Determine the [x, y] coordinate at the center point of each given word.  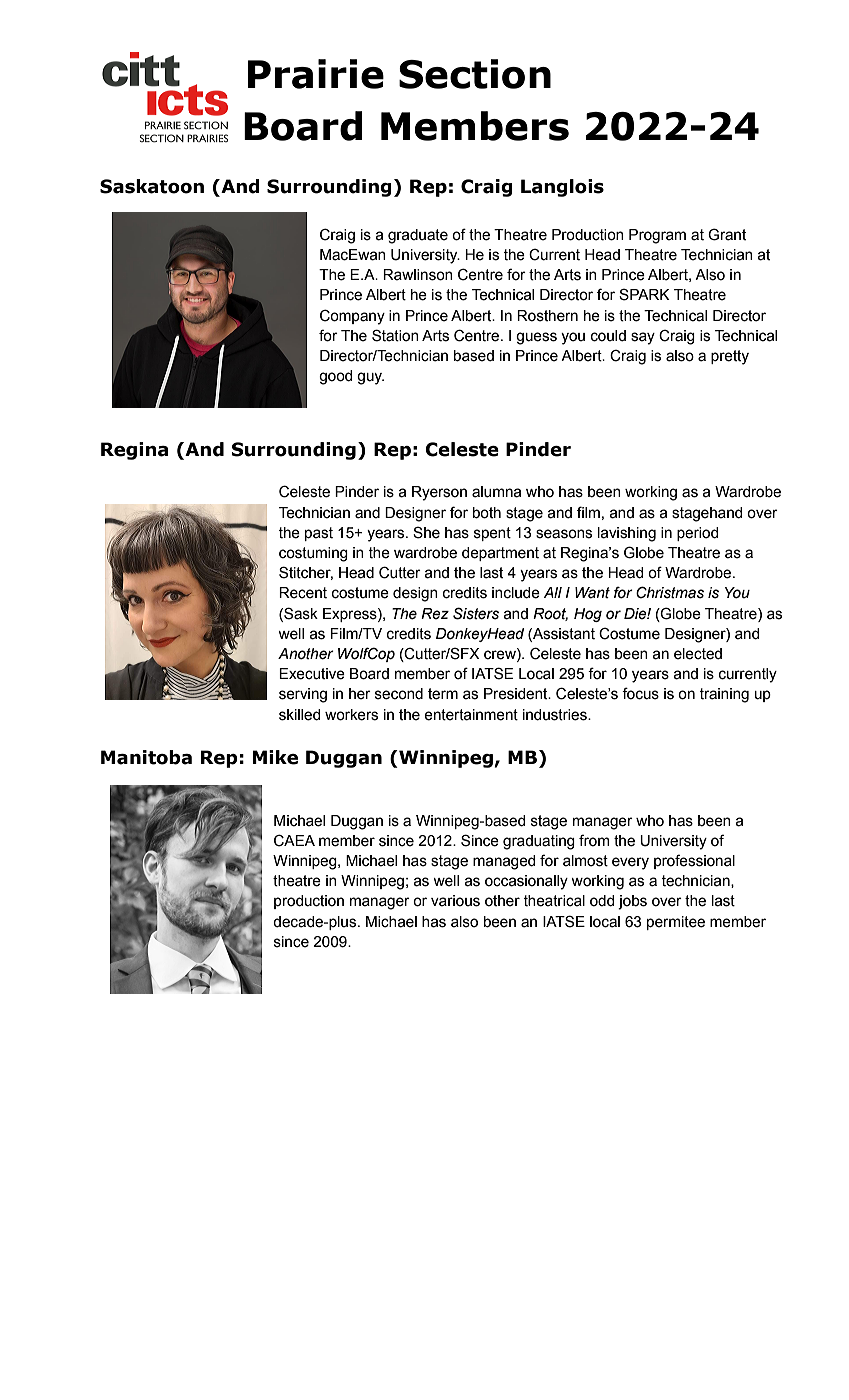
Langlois [562, 188]
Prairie [316, 74]
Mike [275, 757]
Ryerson [439, 493]
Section [475, 74]
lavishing [627, 534]
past [319, 534]
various [455, 901]
